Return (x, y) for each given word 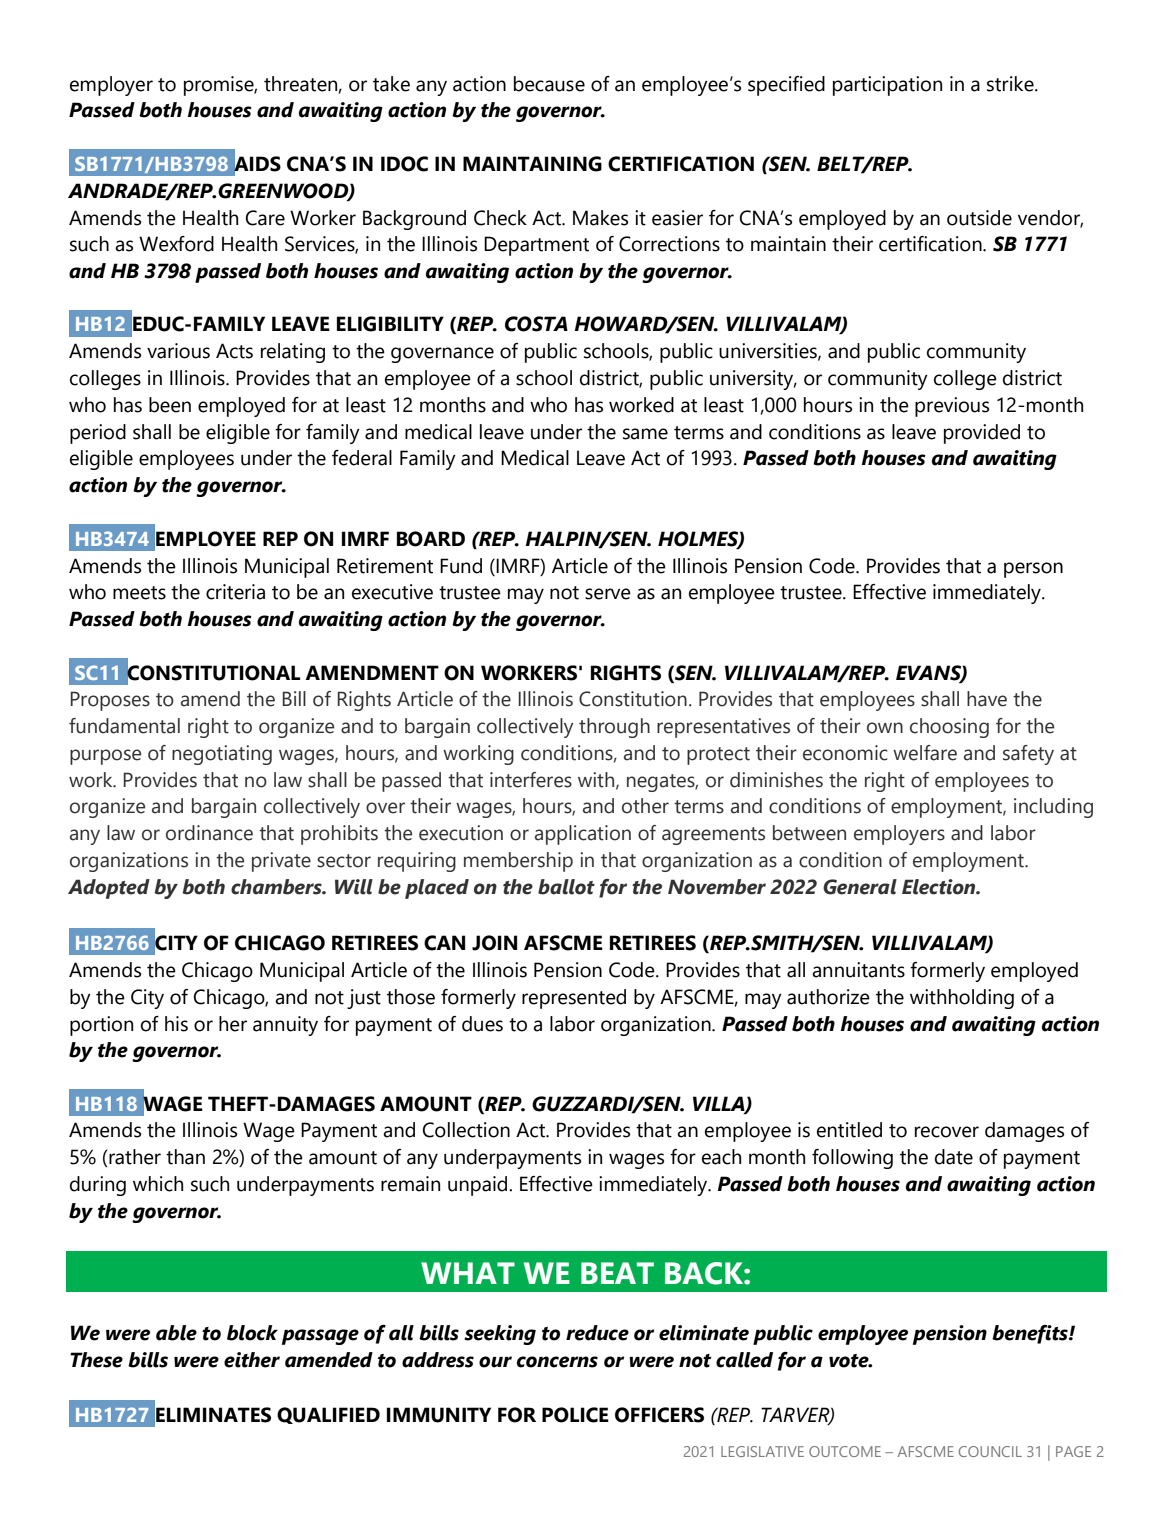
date (954, 1157)
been (170, 405)
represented (574, 999)
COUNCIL (990, 1451)
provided (982, 434)
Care (265, 218)
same (645, 434)
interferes (531, 780)
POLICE (575, 1415)
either (252, 1360)
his (176, 1024)
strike (1011, 84)
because (549, 84)
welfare (925, 753)
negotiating (222, 755)
